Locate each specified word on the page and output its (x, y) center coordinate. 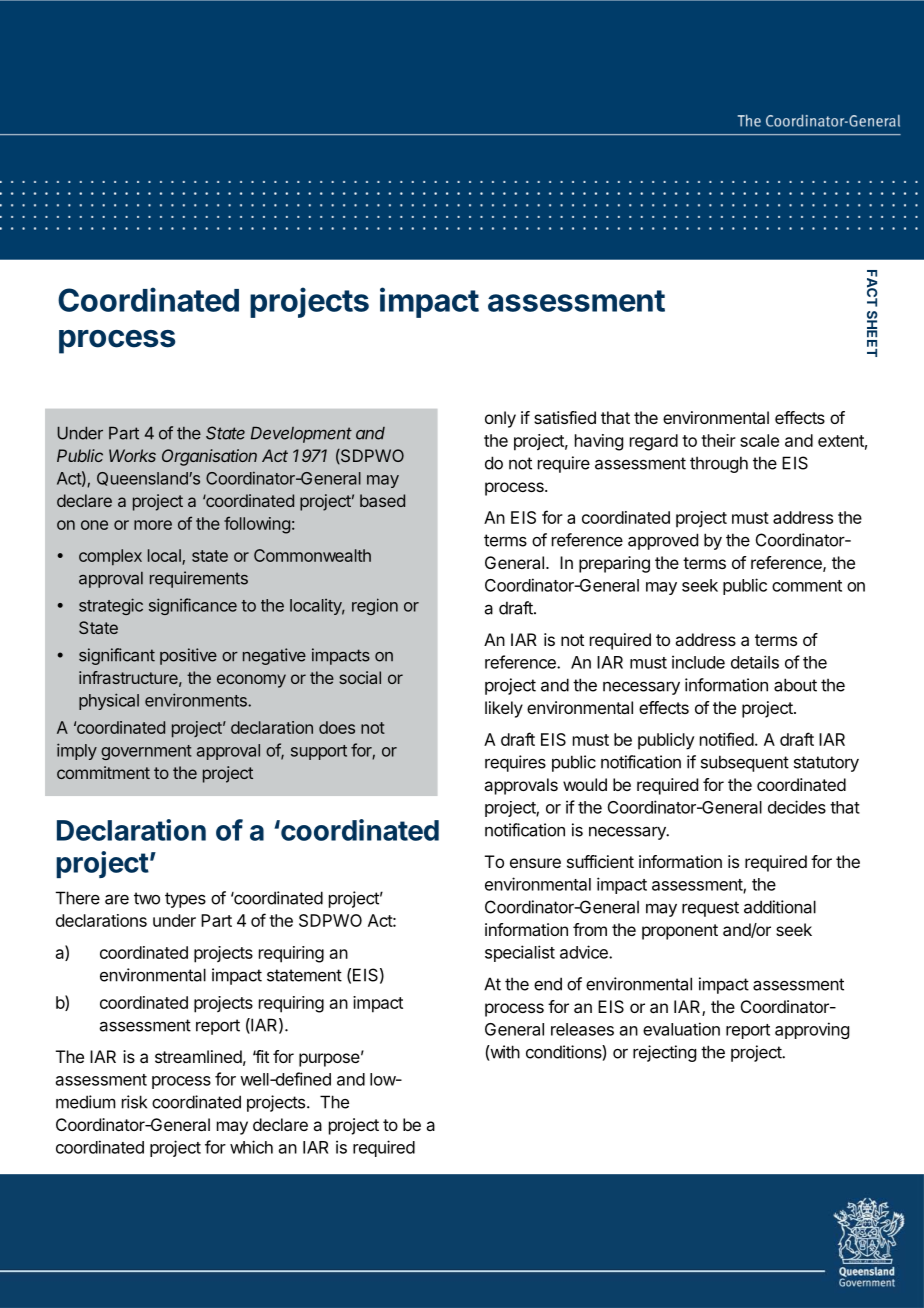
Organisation (209, 457)
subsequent (745, 763)
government (146, 752)
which (251, 1147)
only (500, 419)
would (585, 784)
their (718, 440)
